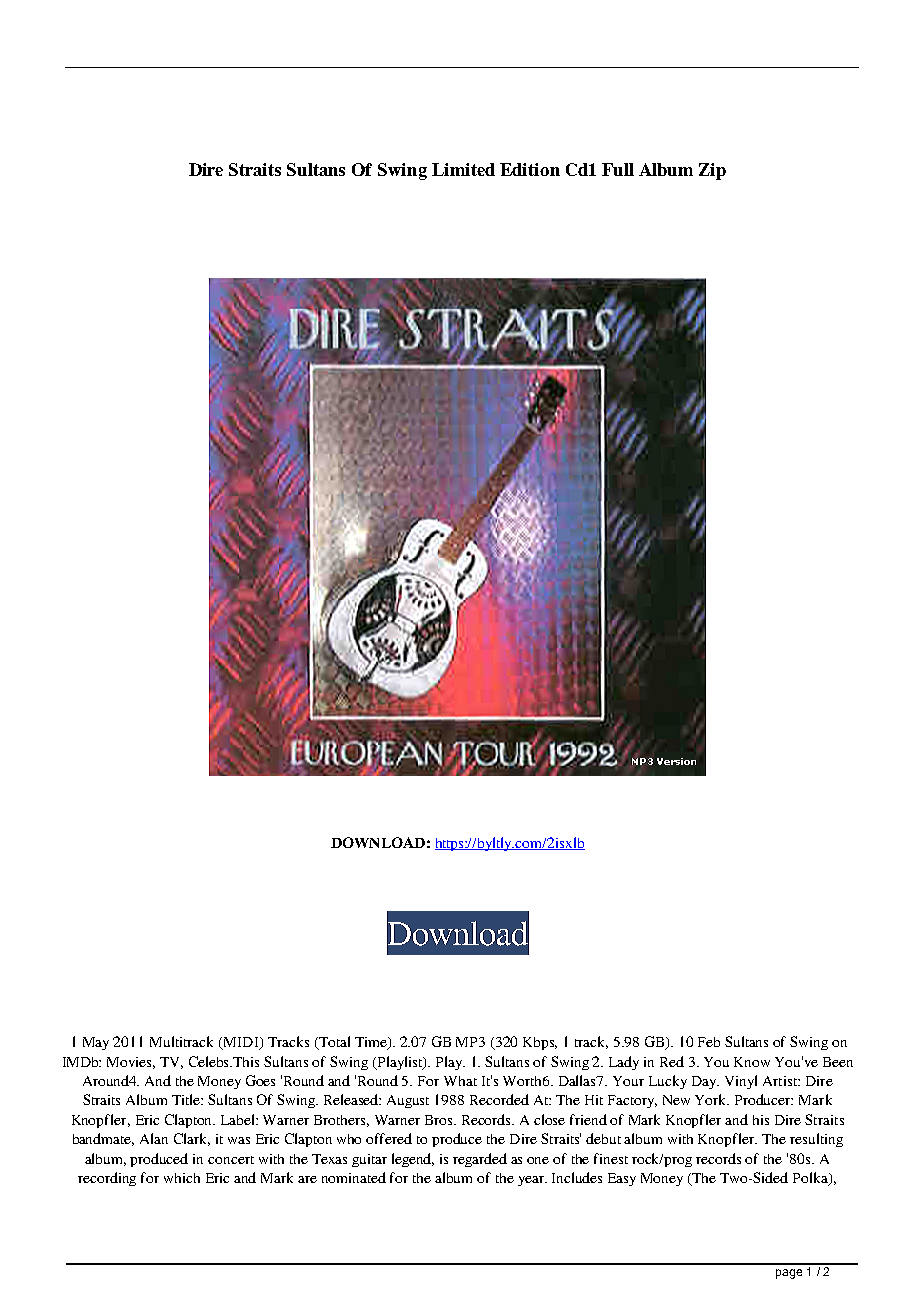  Describe the element at coordinates (712, 171) in the screenshot. I see `Zip` at that location.
